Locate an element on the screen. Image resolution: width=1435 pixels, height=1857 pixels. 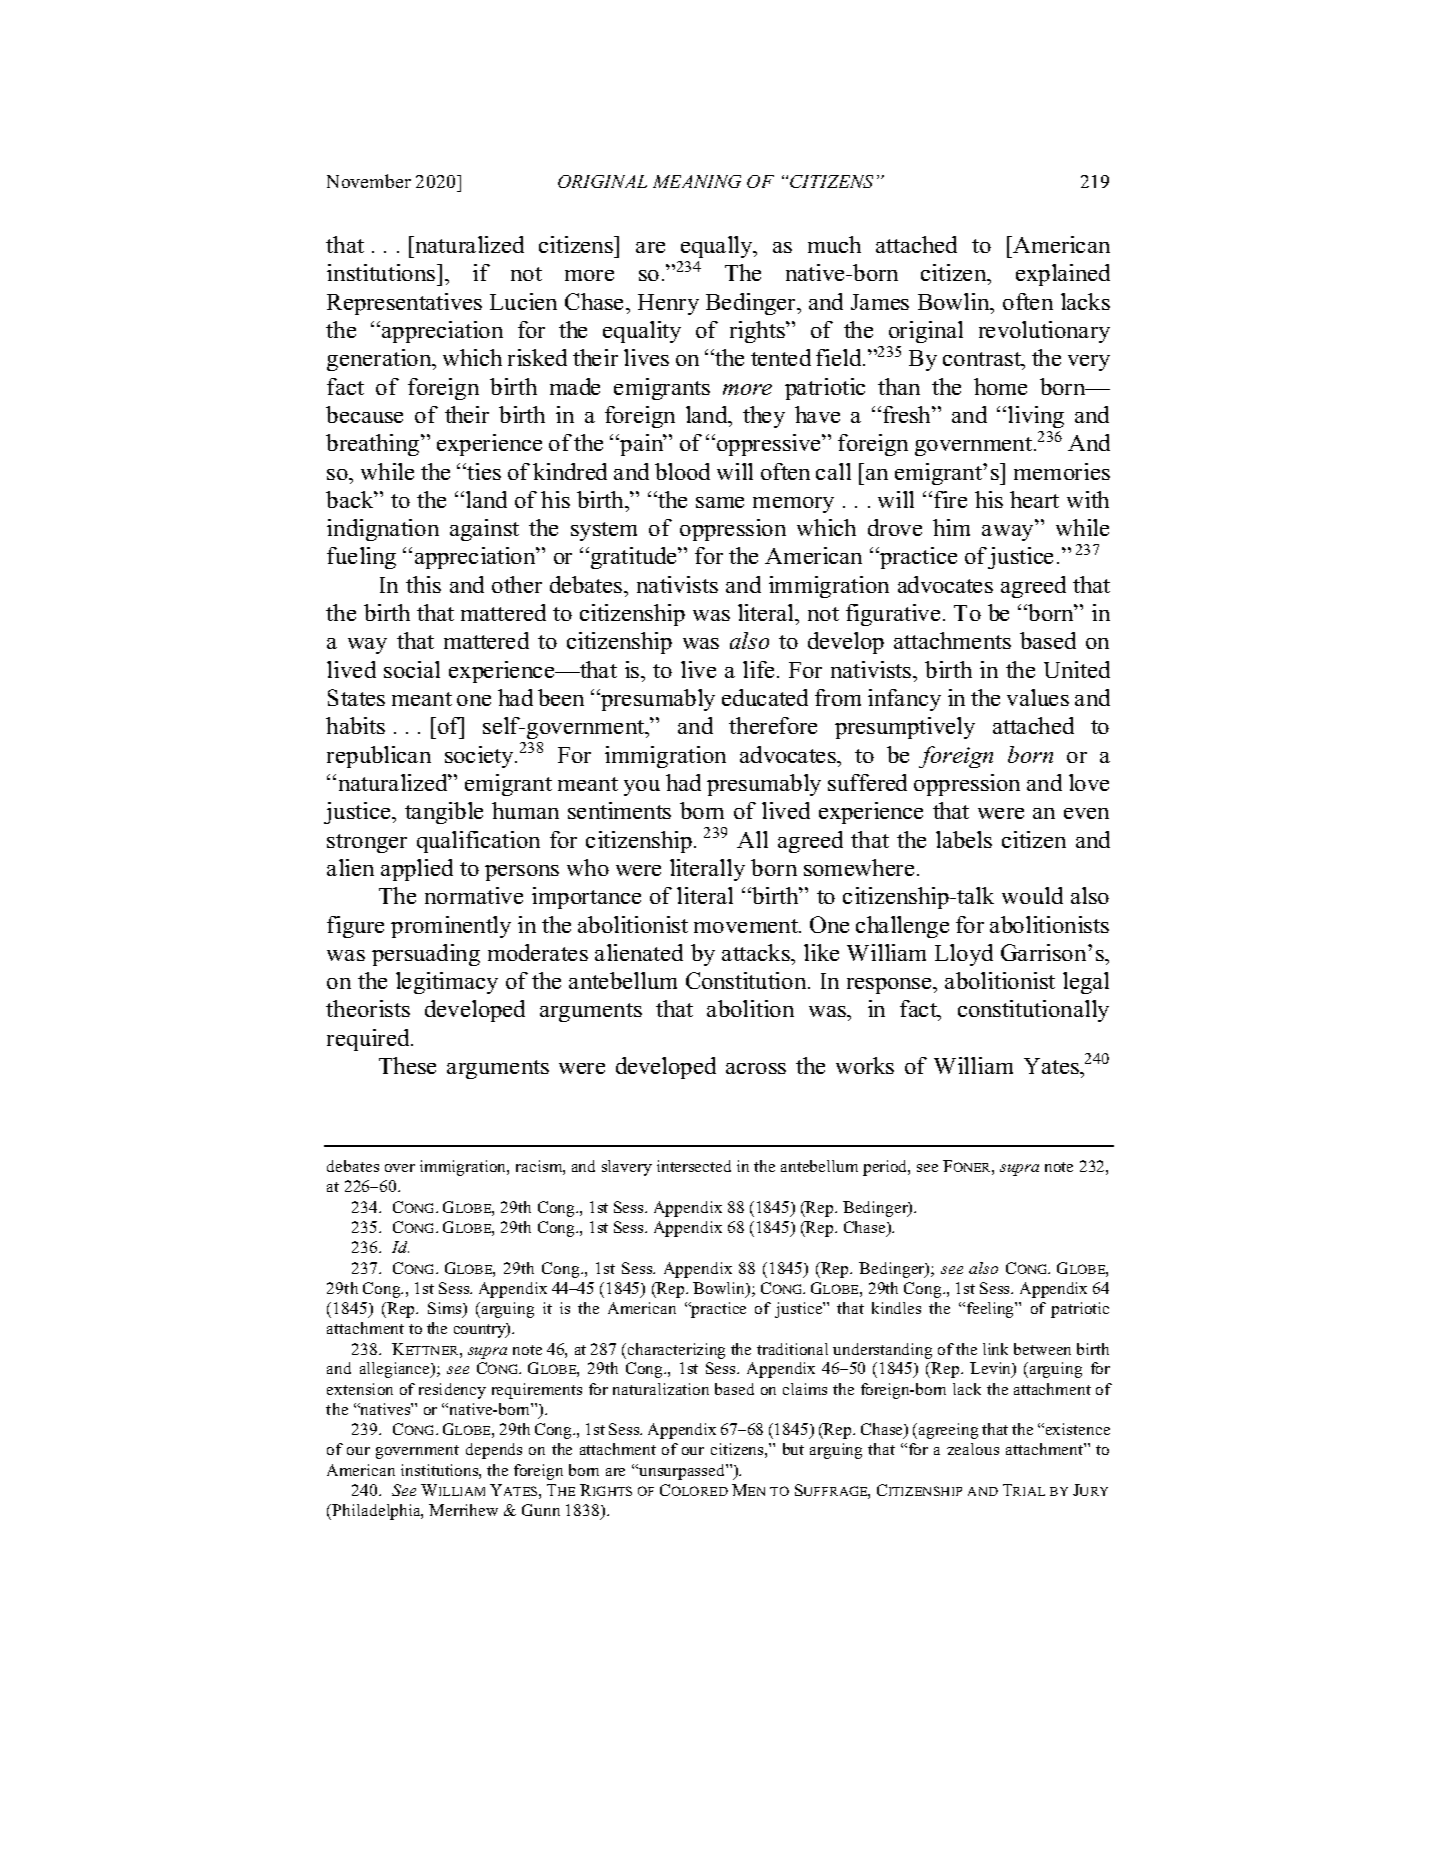
movement is located at coordinates (747, 926).
